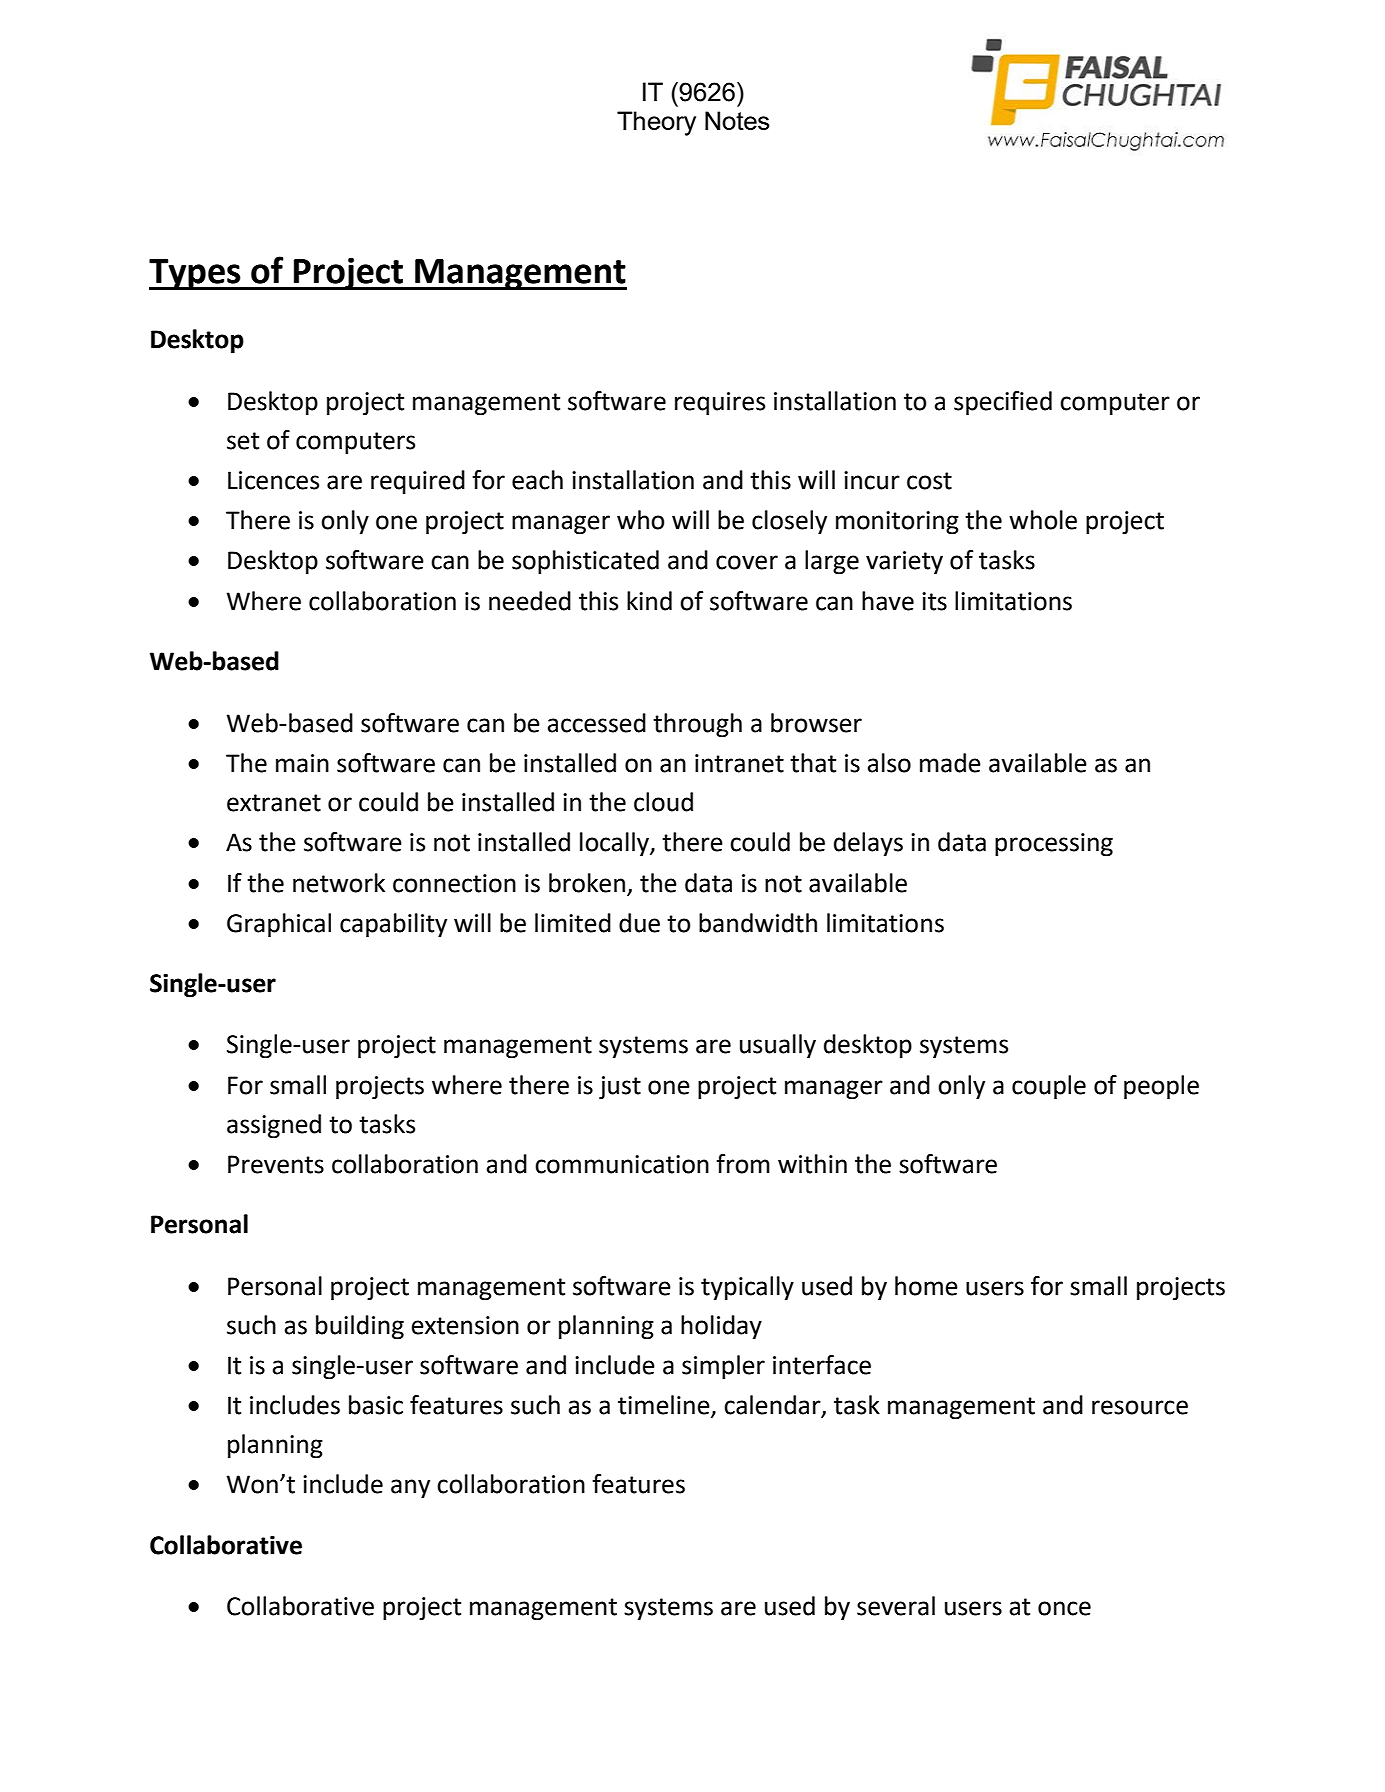  Describe the element at coordinates (410, 1489) in the page. I see `any` at that location.
